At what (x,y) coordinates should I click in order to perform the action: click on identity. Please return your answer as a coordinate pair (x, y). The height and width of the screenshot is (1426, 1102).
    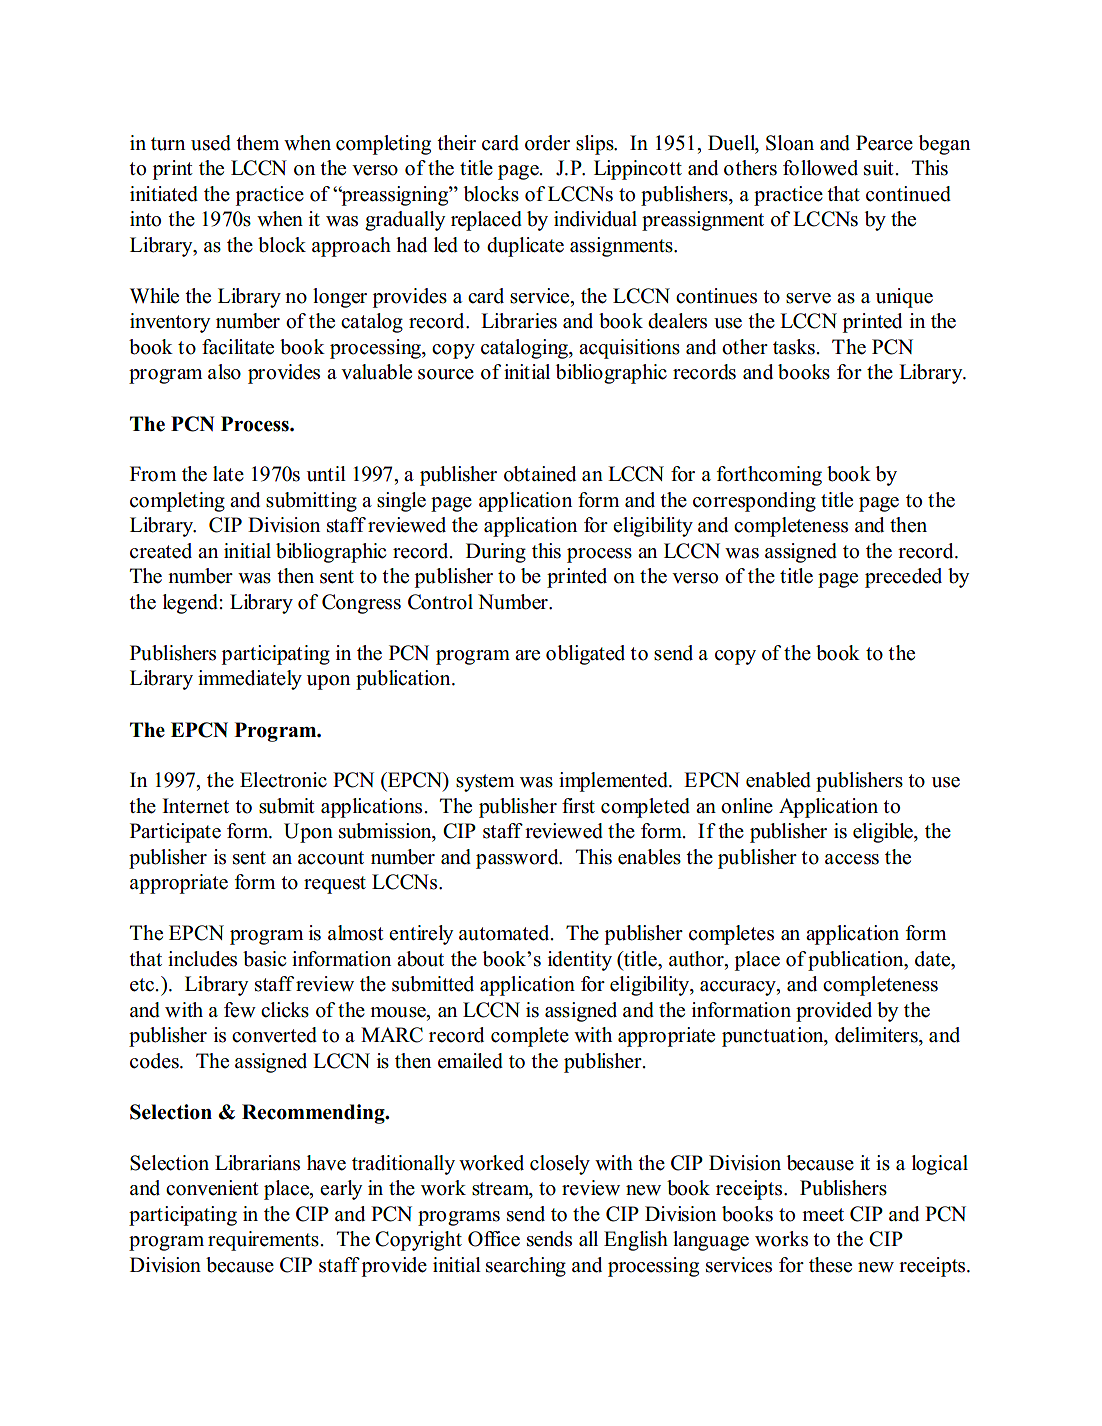
    Looking at the image, I should click on (580, 961).
